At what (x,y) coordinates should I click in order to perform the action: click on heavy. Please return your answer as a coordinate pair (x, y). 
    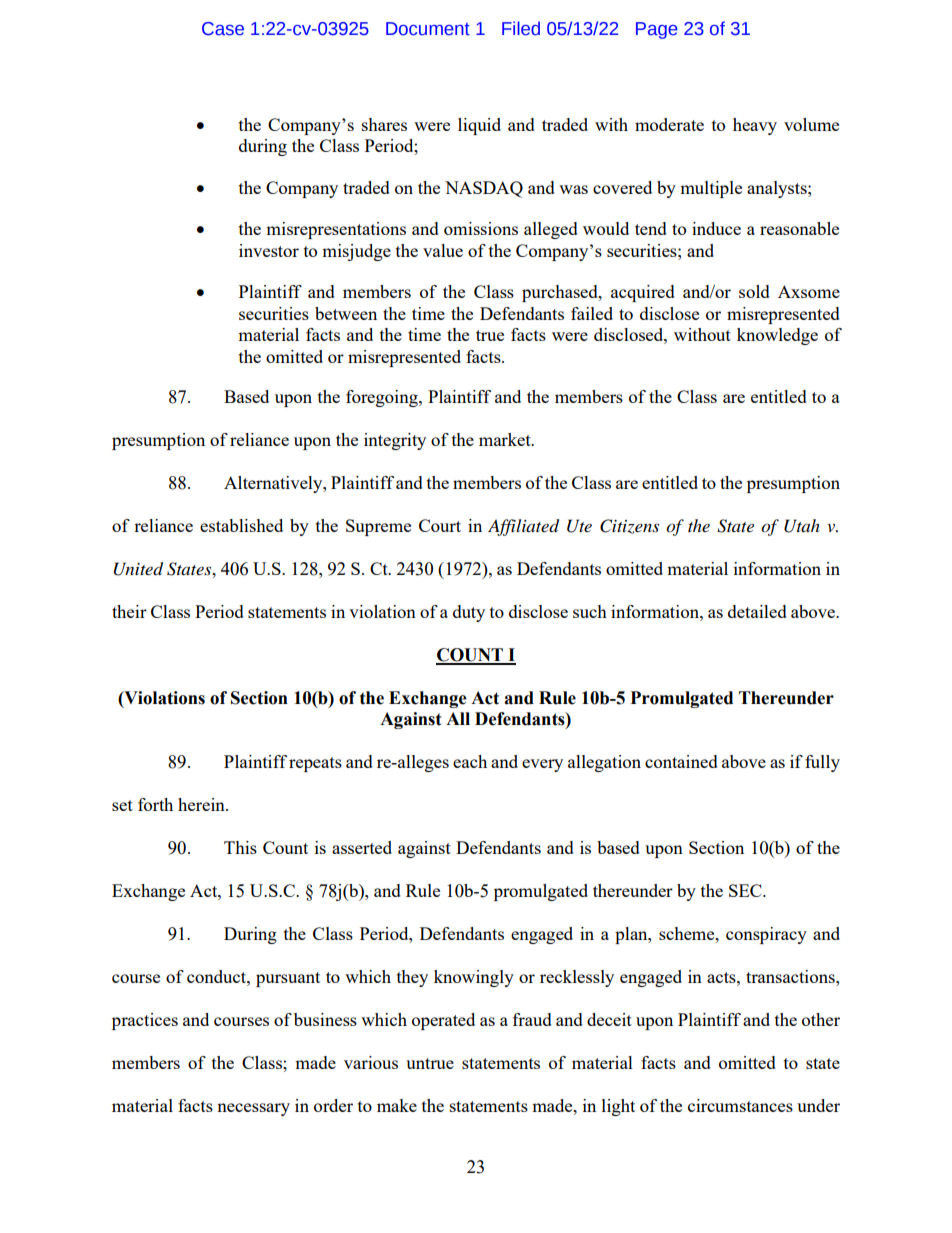
    Looking at the image, I should click on (755, 126).
